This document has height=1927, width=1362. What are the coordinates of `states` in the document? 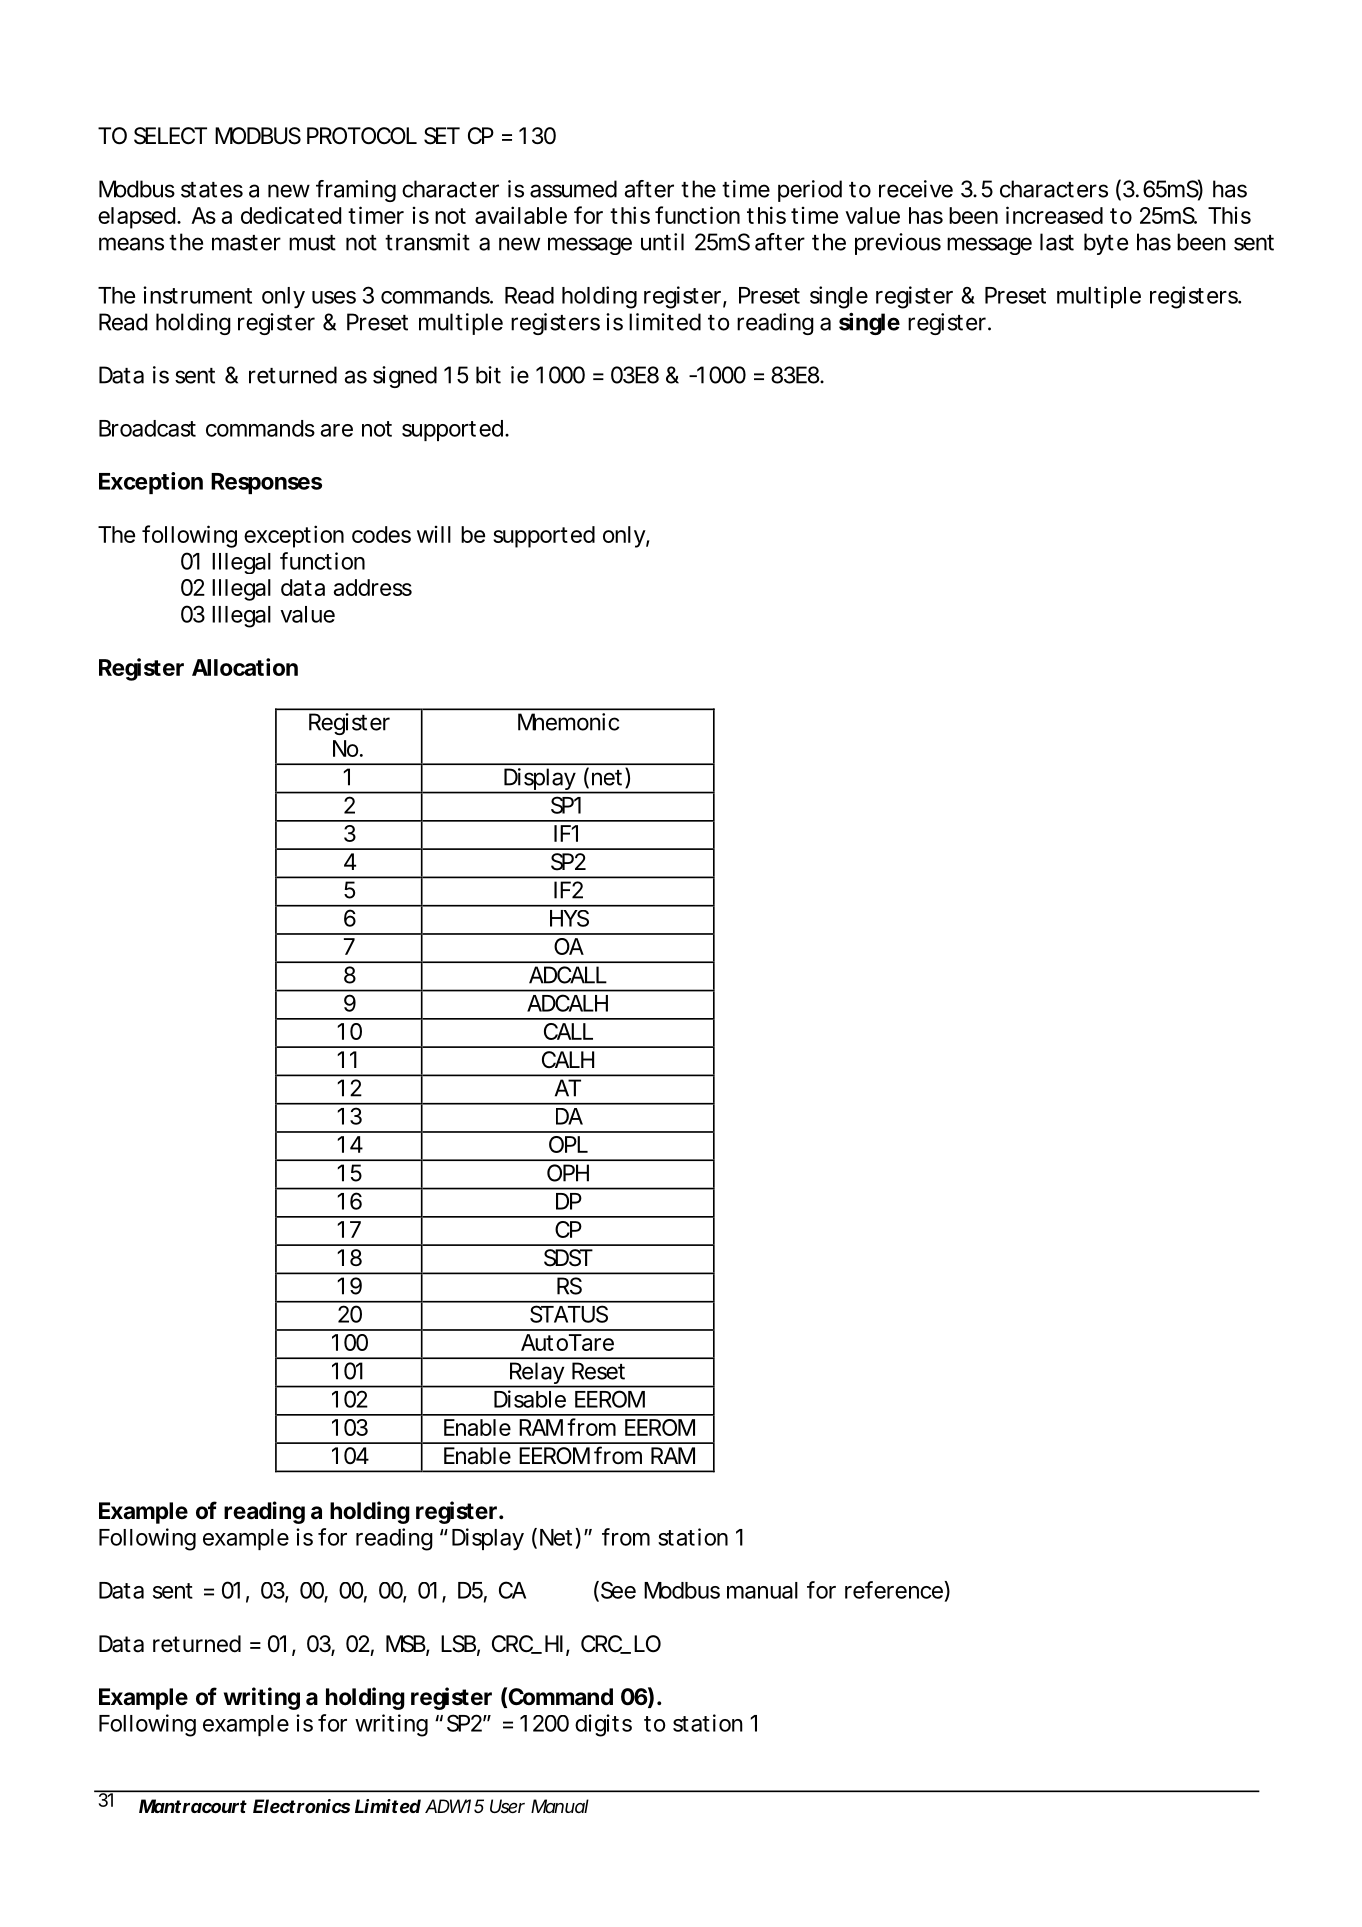 It's located at (212, 190).
